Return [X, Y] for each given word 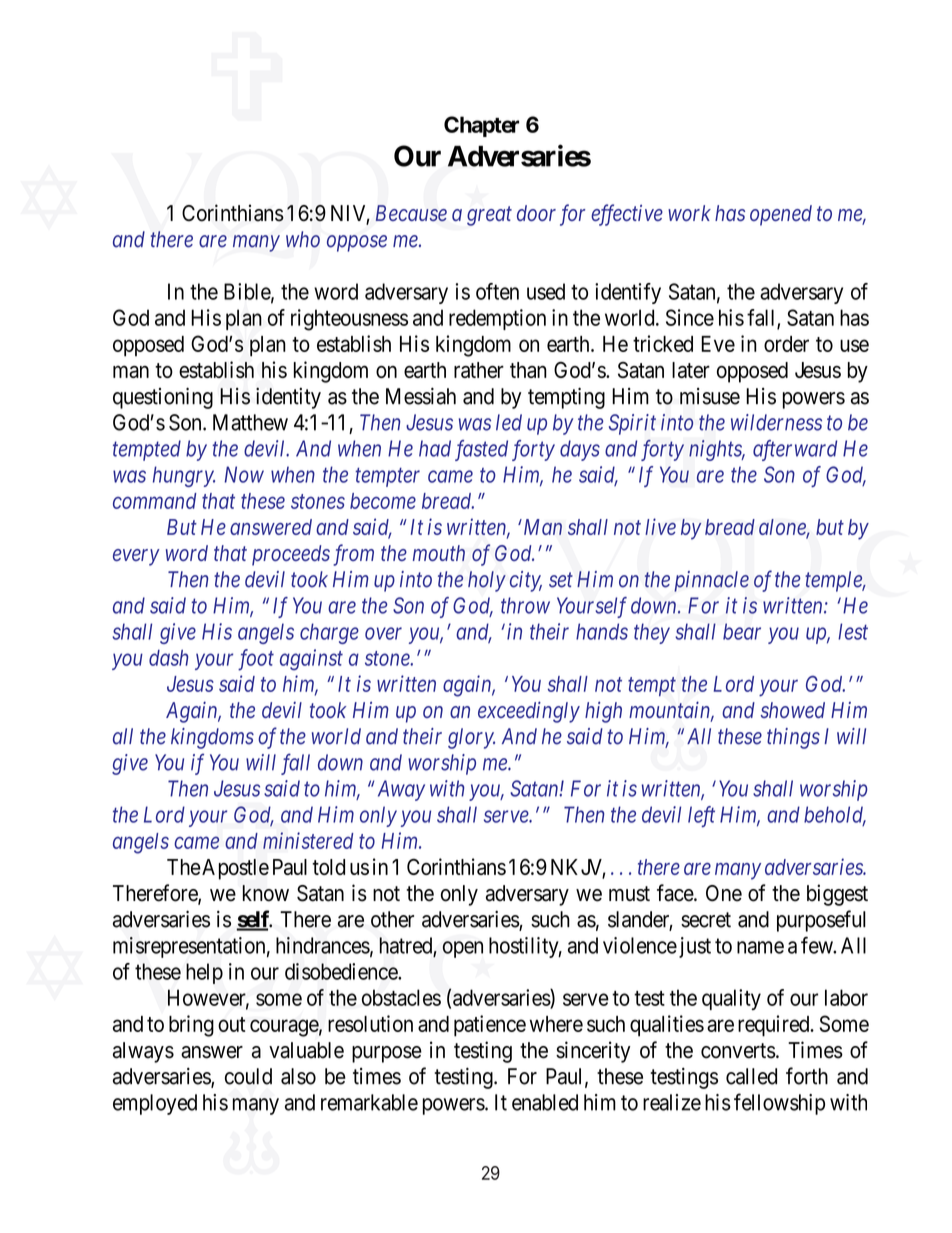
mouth [439, 553]
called [751, 1076]
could [248, 1076]
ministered [308, 840]
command [154, 501]
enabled [545, 1102]
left [701, 816]
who [303, 239]
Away [401, 790]
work [689, 213]
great [489, 216]
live [660, 526]
